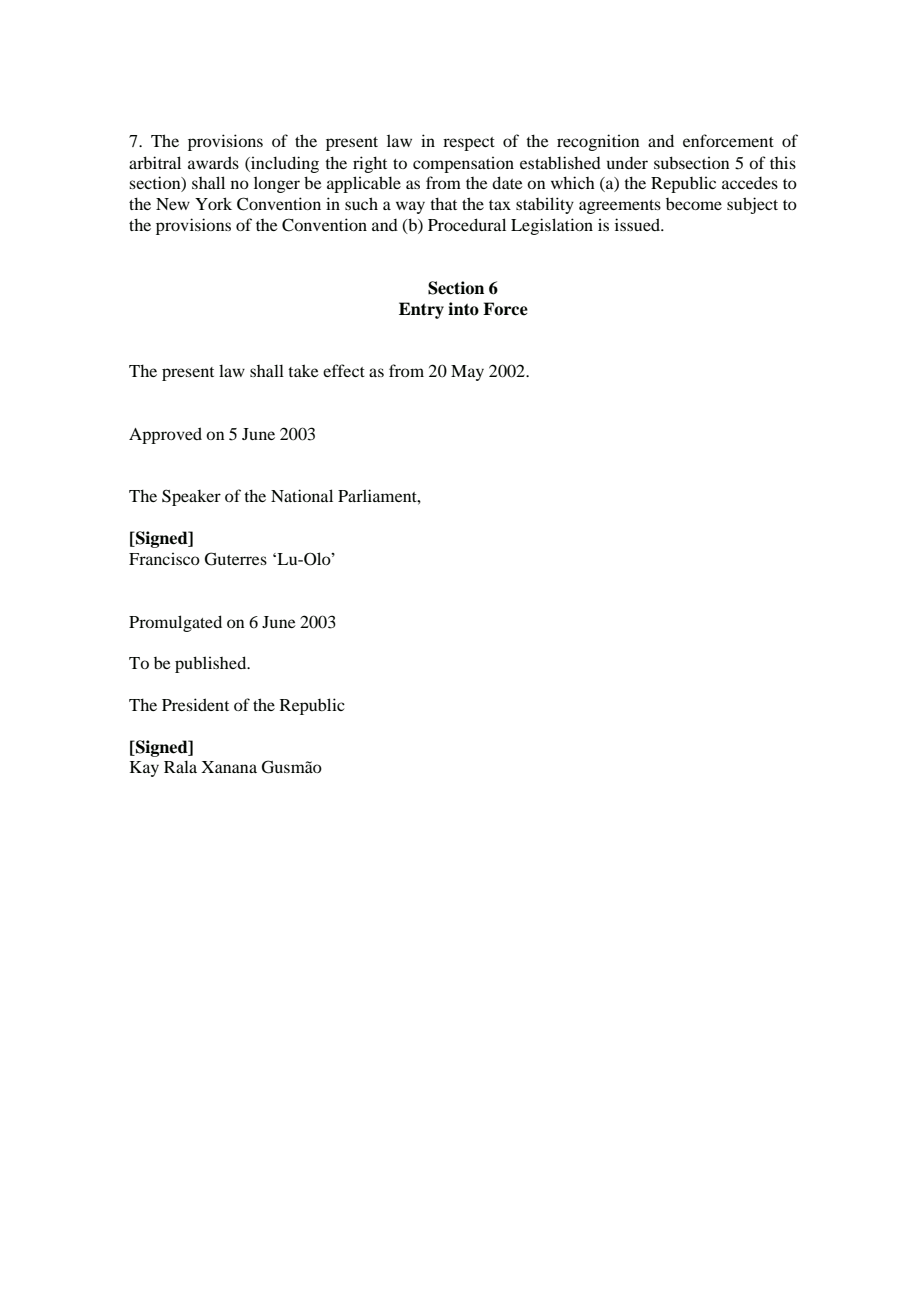 Image resolution: width=924 pixels, height=1308 pixels. I want to click on awards, so click(213, 162).
